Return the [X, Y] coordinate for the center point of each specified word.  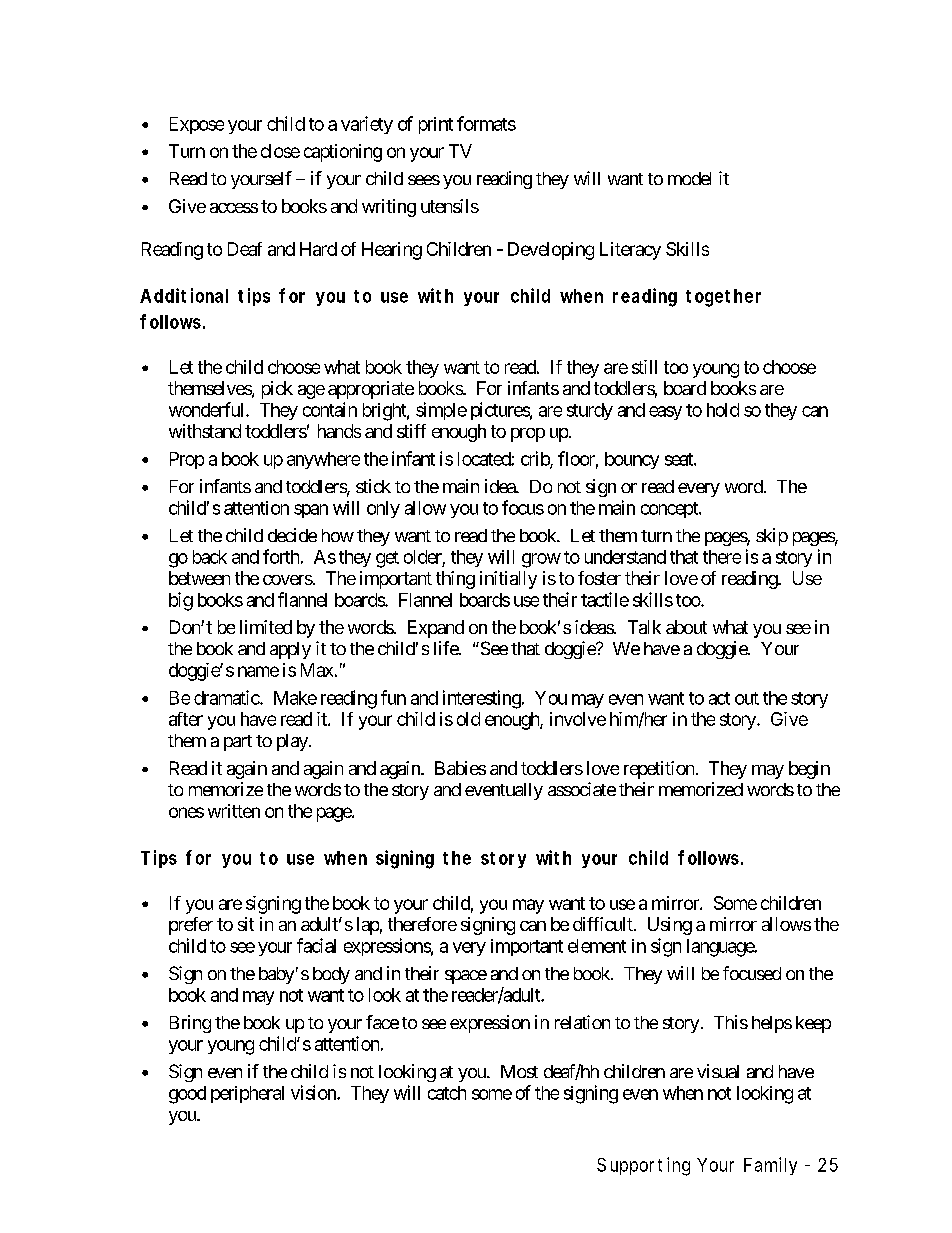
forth [281, 556]
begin [809, 770]
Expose [197, 125]
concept [670, 510]
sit [246, 924]
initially [508, 580]
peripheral [247, 1094]
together [723, 298]
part [238, 743]
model [689, 178]
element [597, 946]
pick [277, 390]
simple [441, 411]
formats [486, 123]
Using [670, 926]
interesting [482, 699]
